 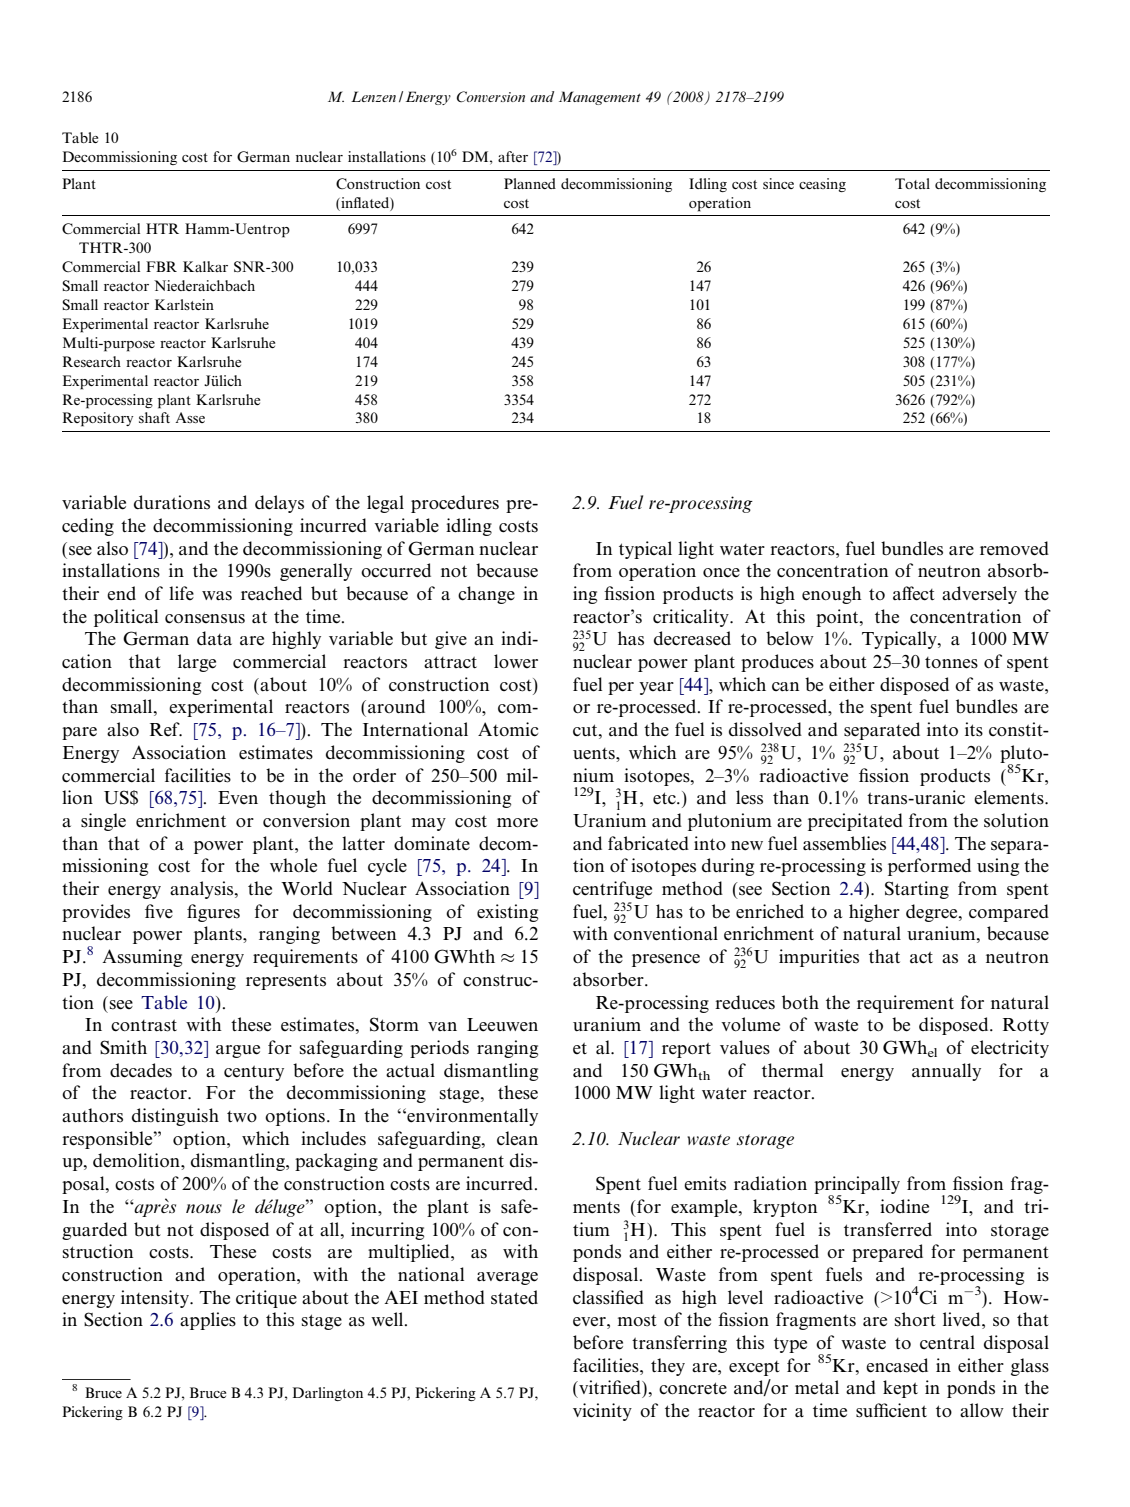 What do you see at coordinates (600, 98) in the screenshot?
I see `Management` at bounding box center [600, 98].
